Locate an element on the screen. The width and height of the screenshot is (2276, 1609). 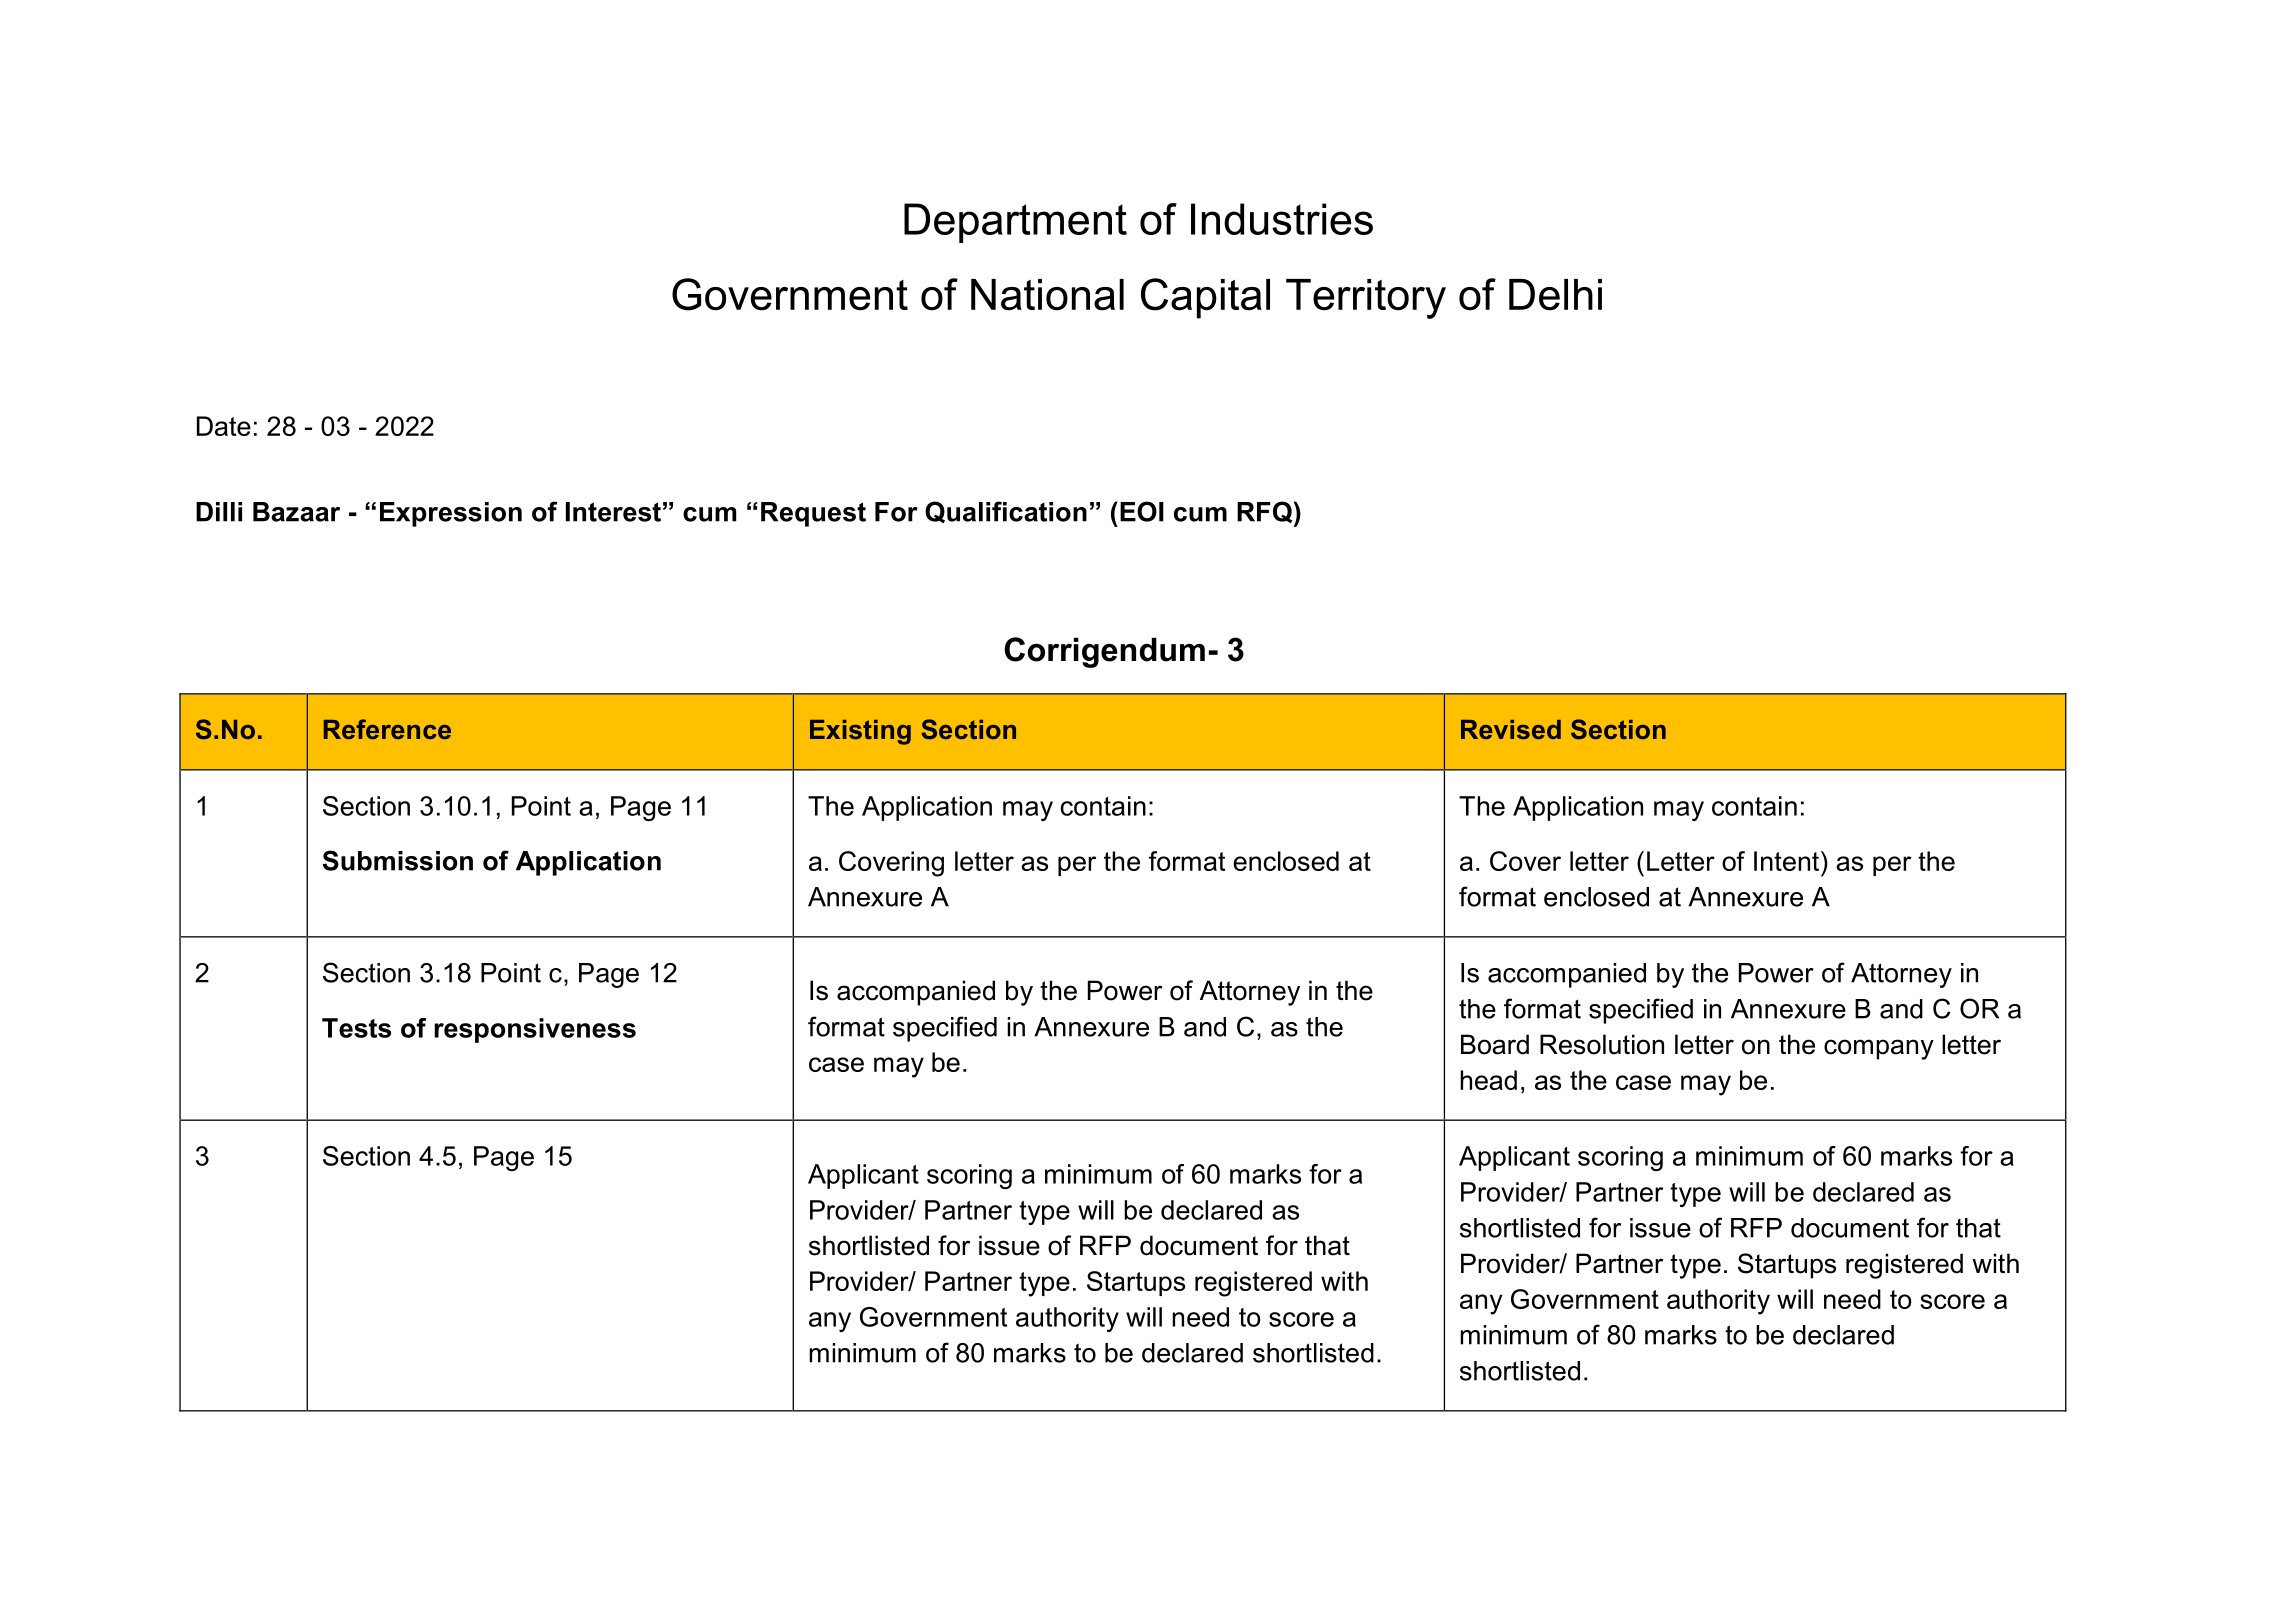
Qualification is located at coordinates (1006, 512).
